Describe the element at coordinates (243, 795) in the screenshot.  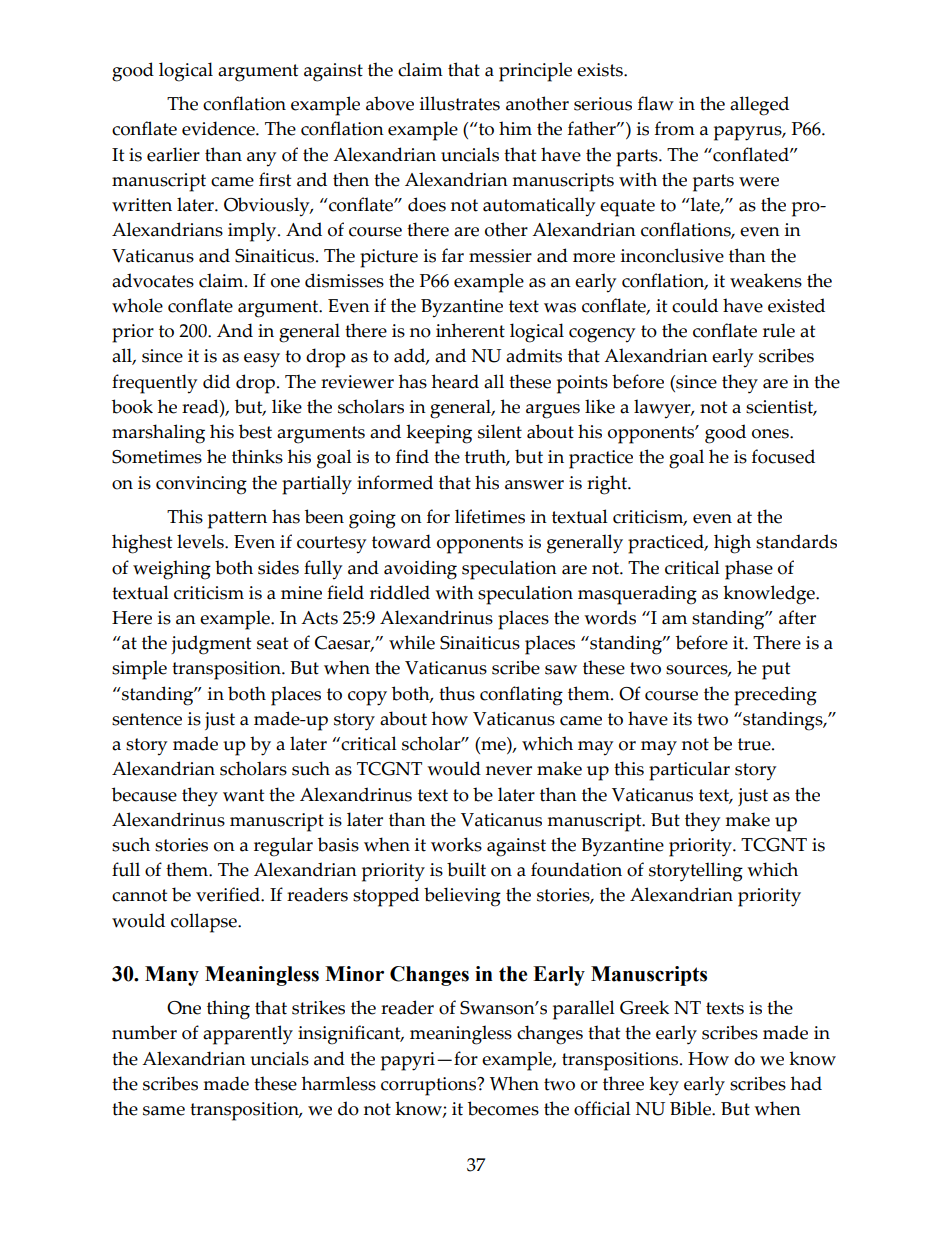
I see `want` at that location.
